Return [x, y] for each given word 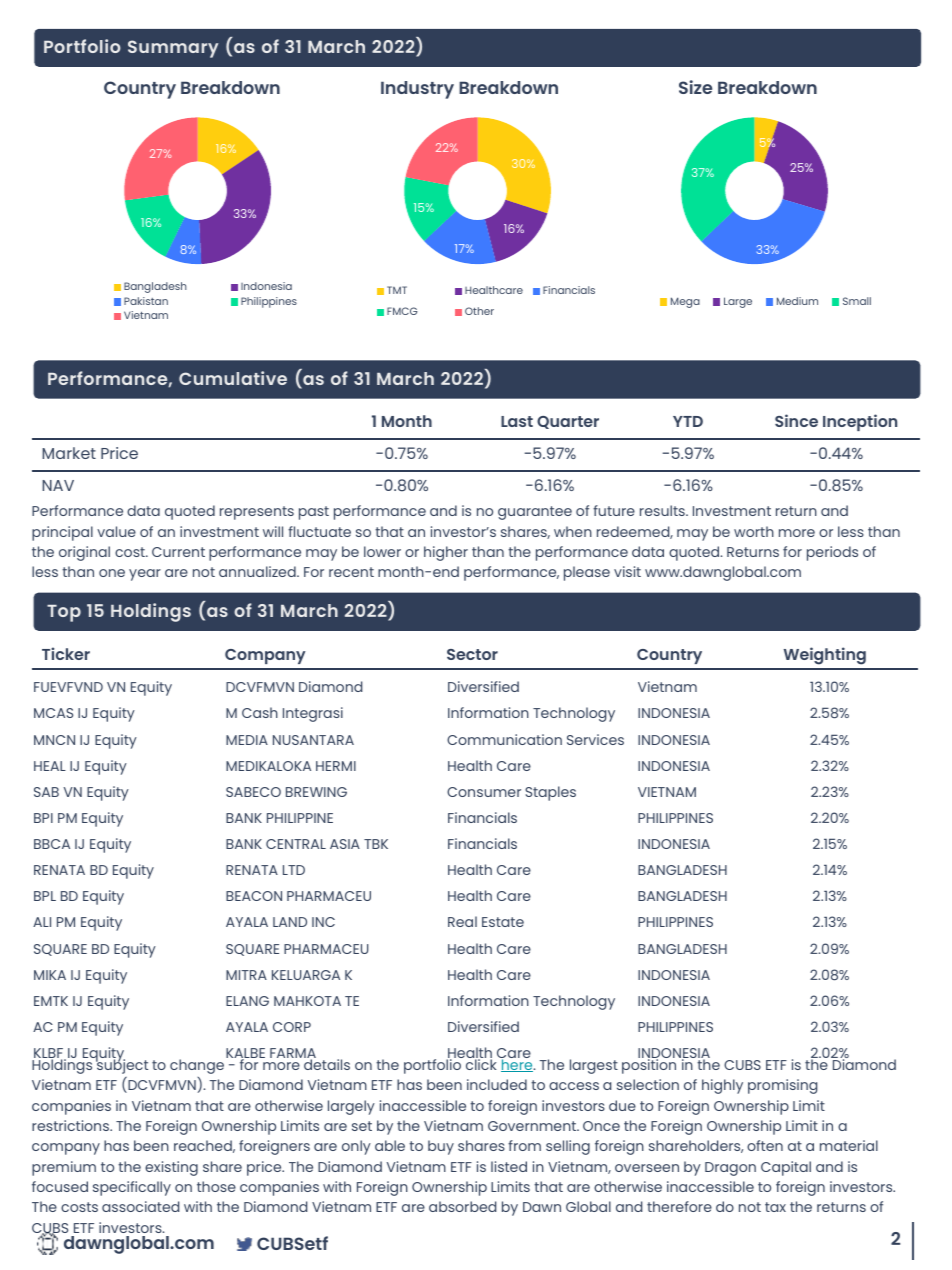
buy [441, 1147]
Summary [173, 49]
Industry [417, 90]
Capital [786, 1168]
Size [695, 87]
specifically [132, 1188]
